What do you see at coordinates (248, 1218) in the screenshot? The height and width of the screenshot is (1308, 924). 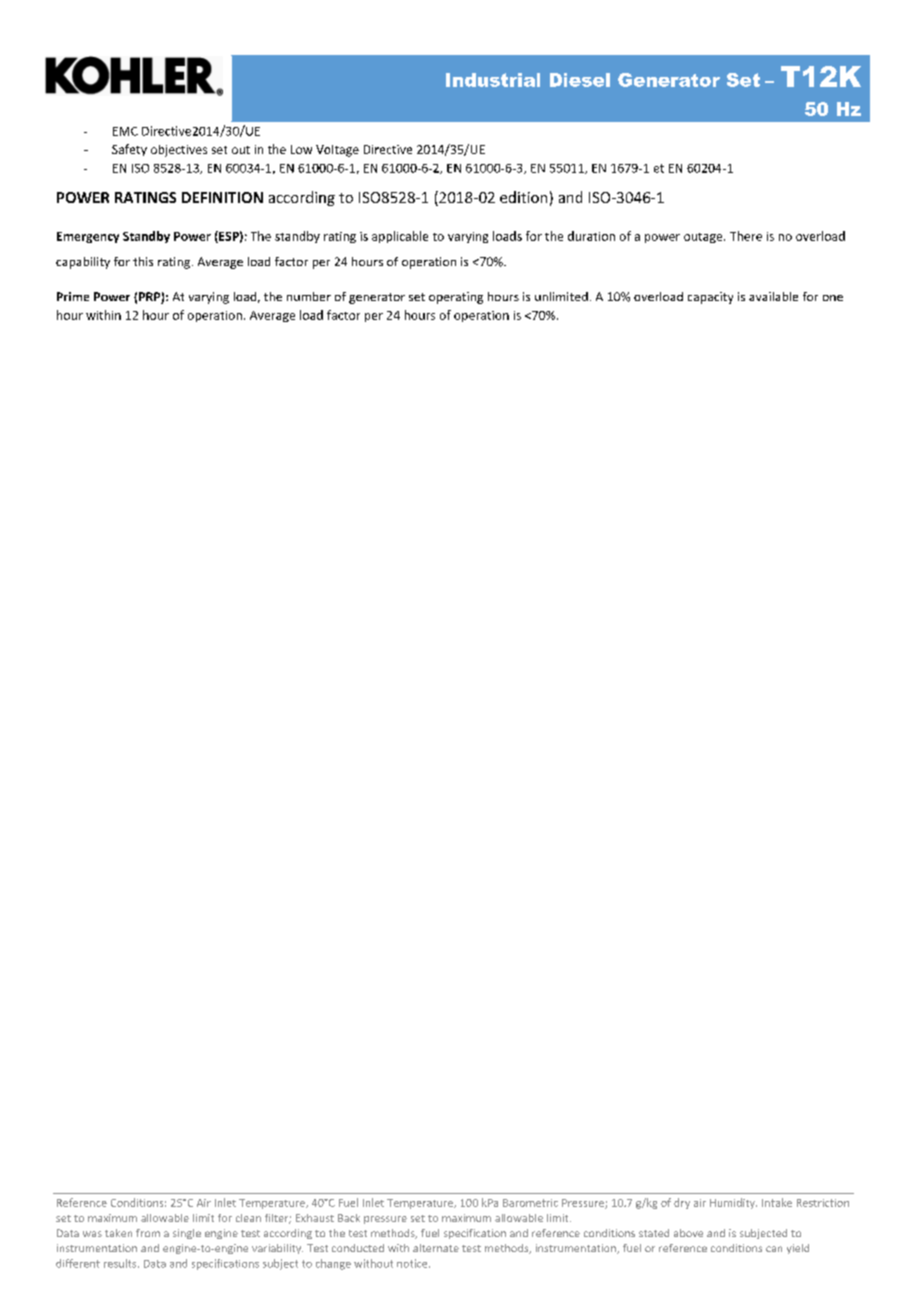 I see `clean` at bounding box center [248, 1218].
